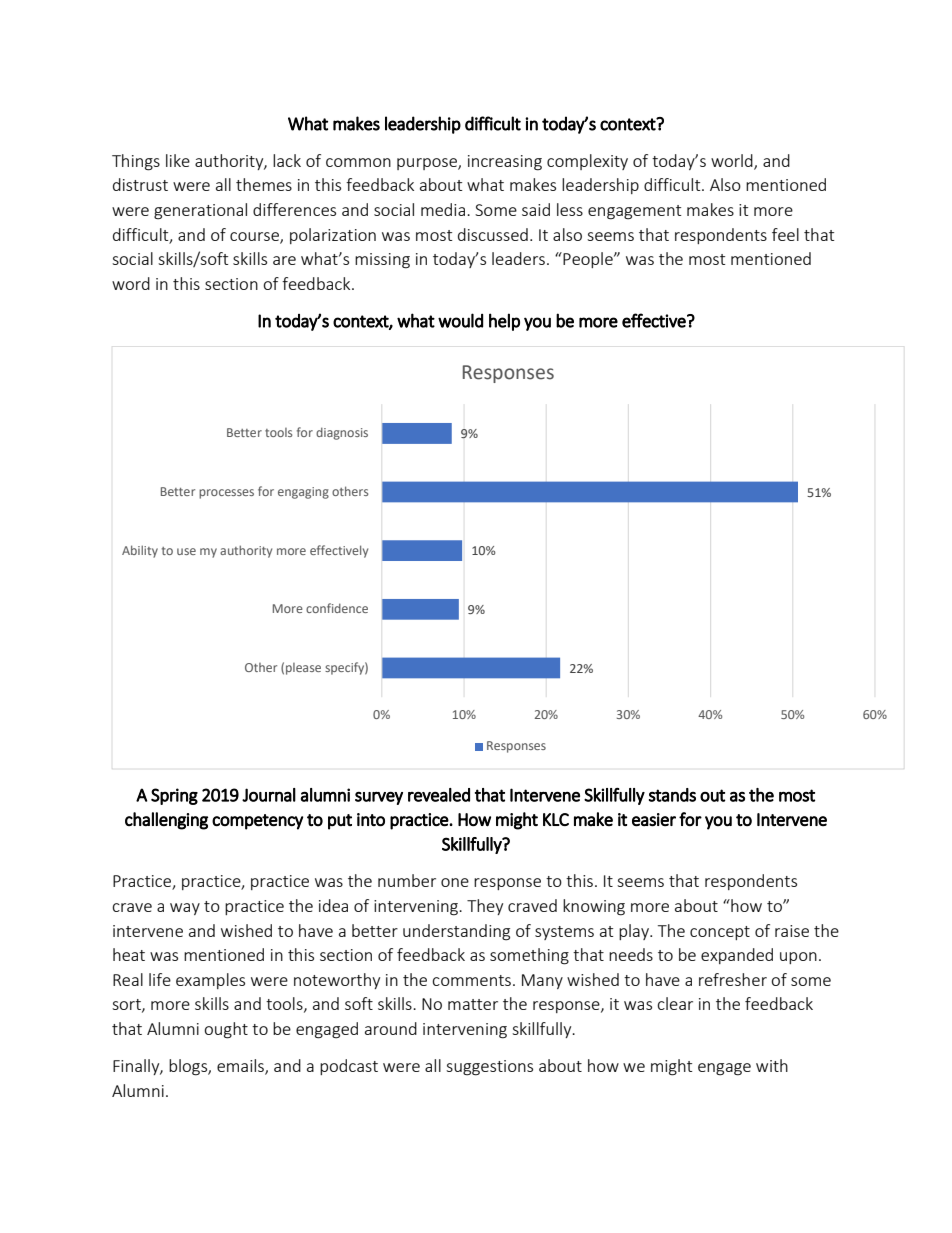 The width and height of the screenshot is (952, 1233). What do you see at coordinates (733, 161) in the screenshot?
I see `world` at bounding box center [733, 161].
